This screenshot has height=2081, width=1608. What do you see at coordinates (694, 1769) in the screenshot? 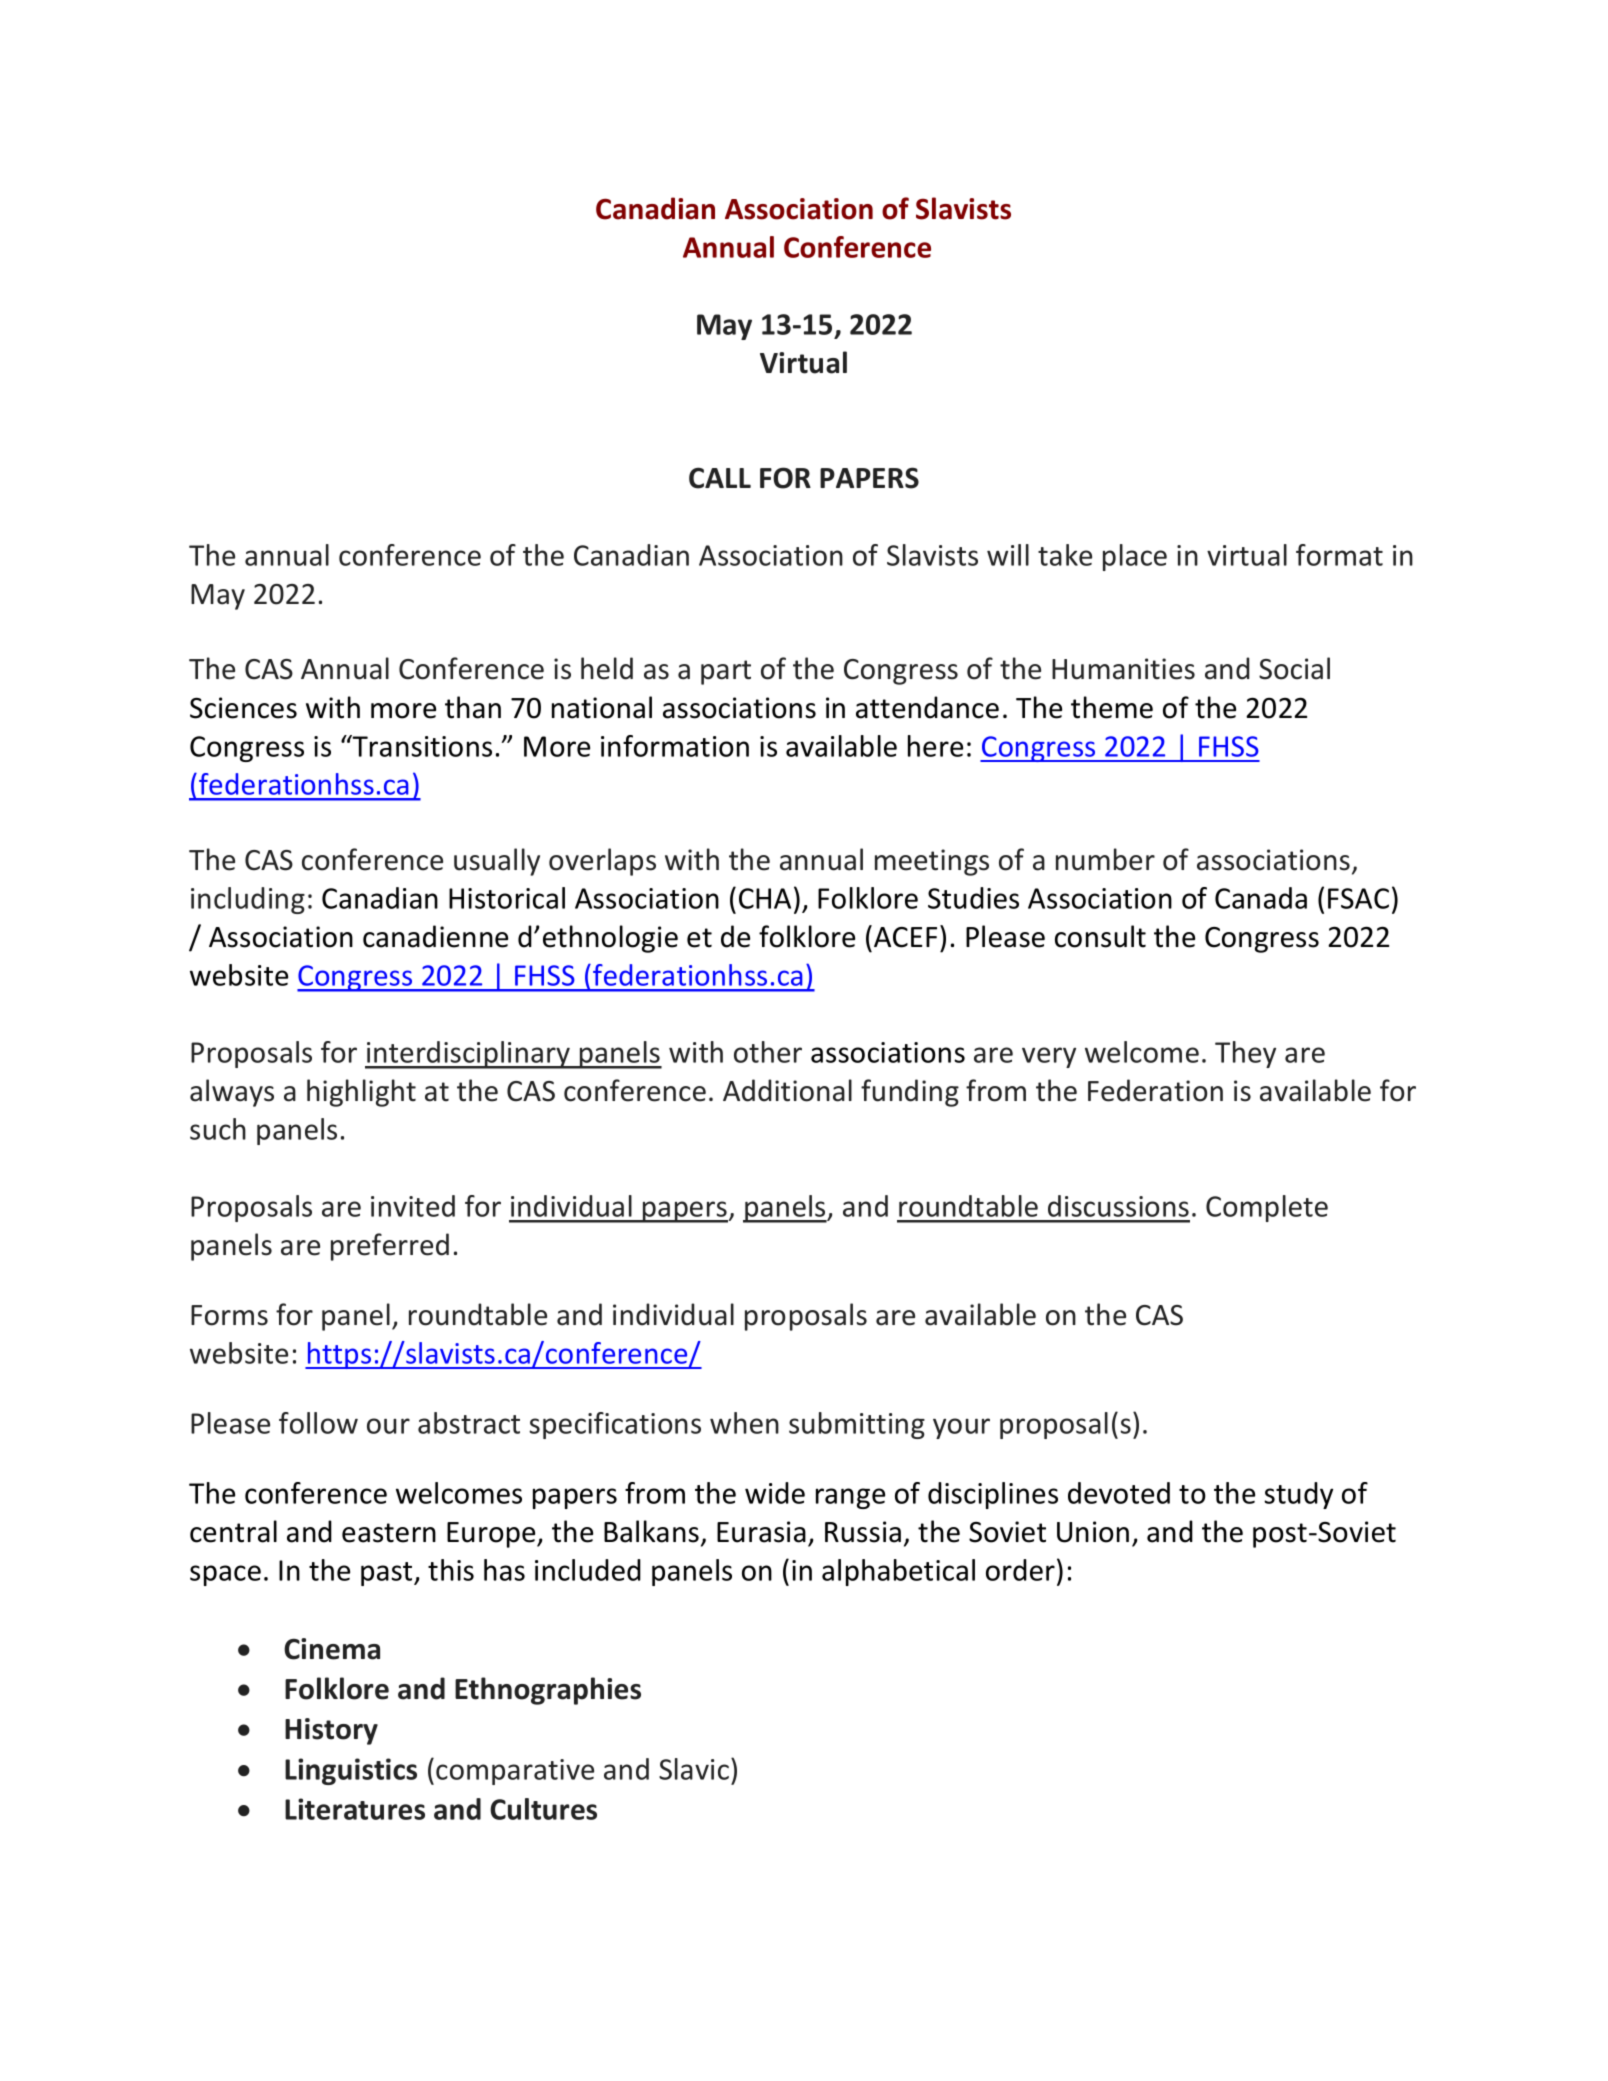
I see `Slavic` at bounding box center [694, 1769].
